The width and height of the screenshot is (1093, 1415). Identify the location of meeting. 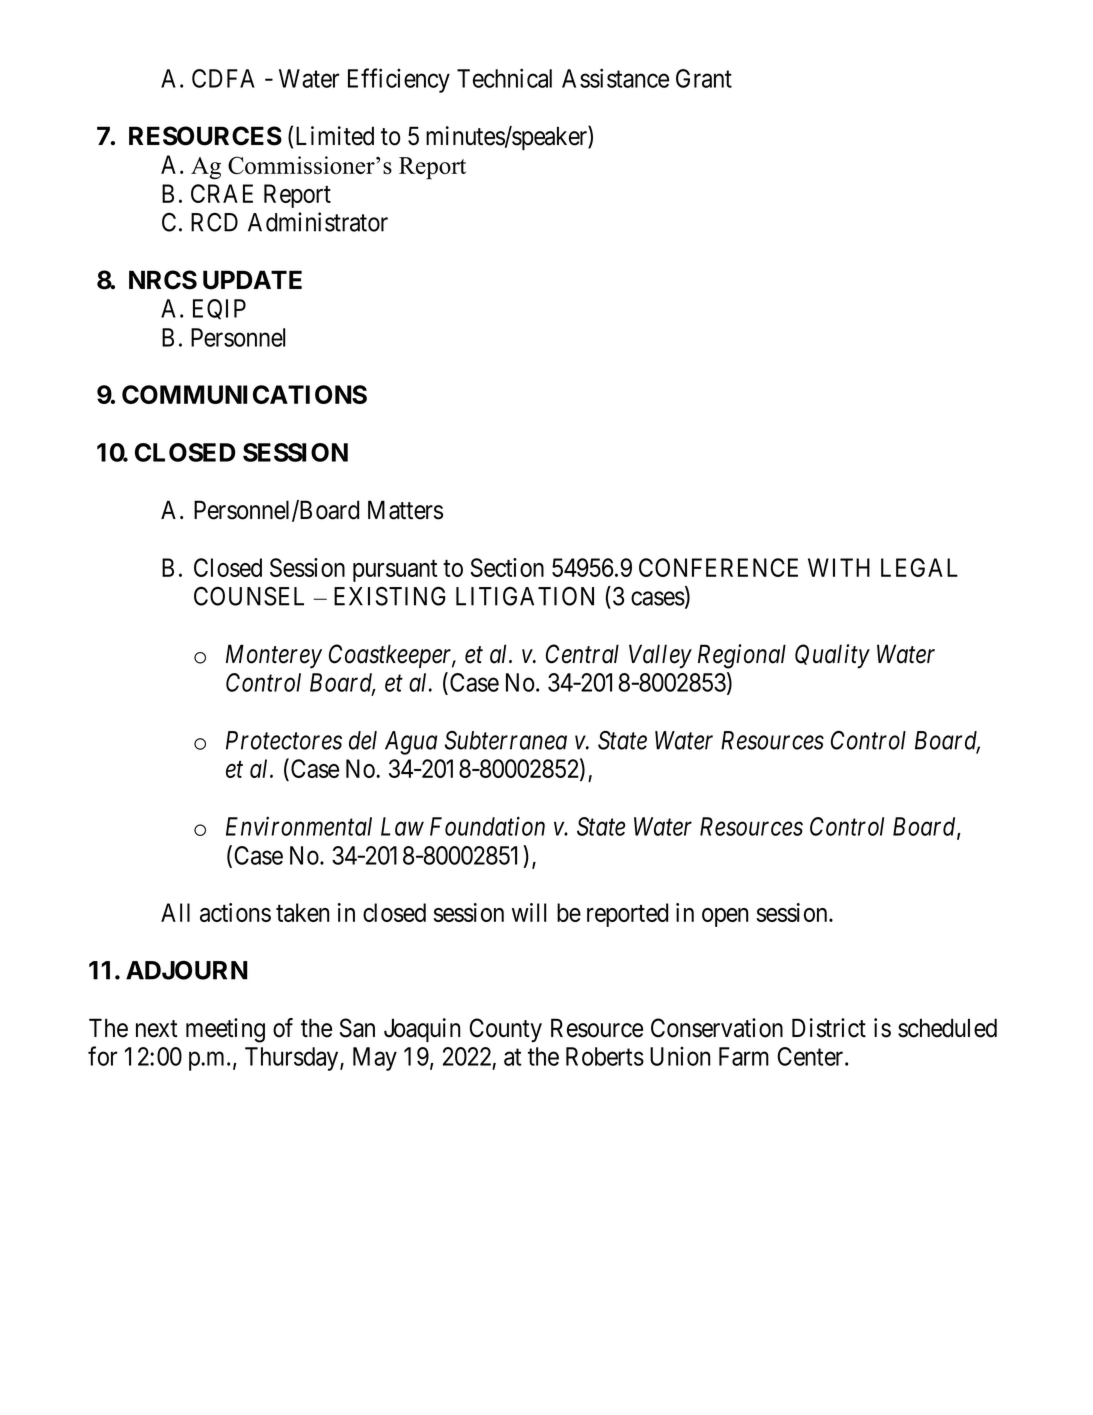
(225, 1030).
